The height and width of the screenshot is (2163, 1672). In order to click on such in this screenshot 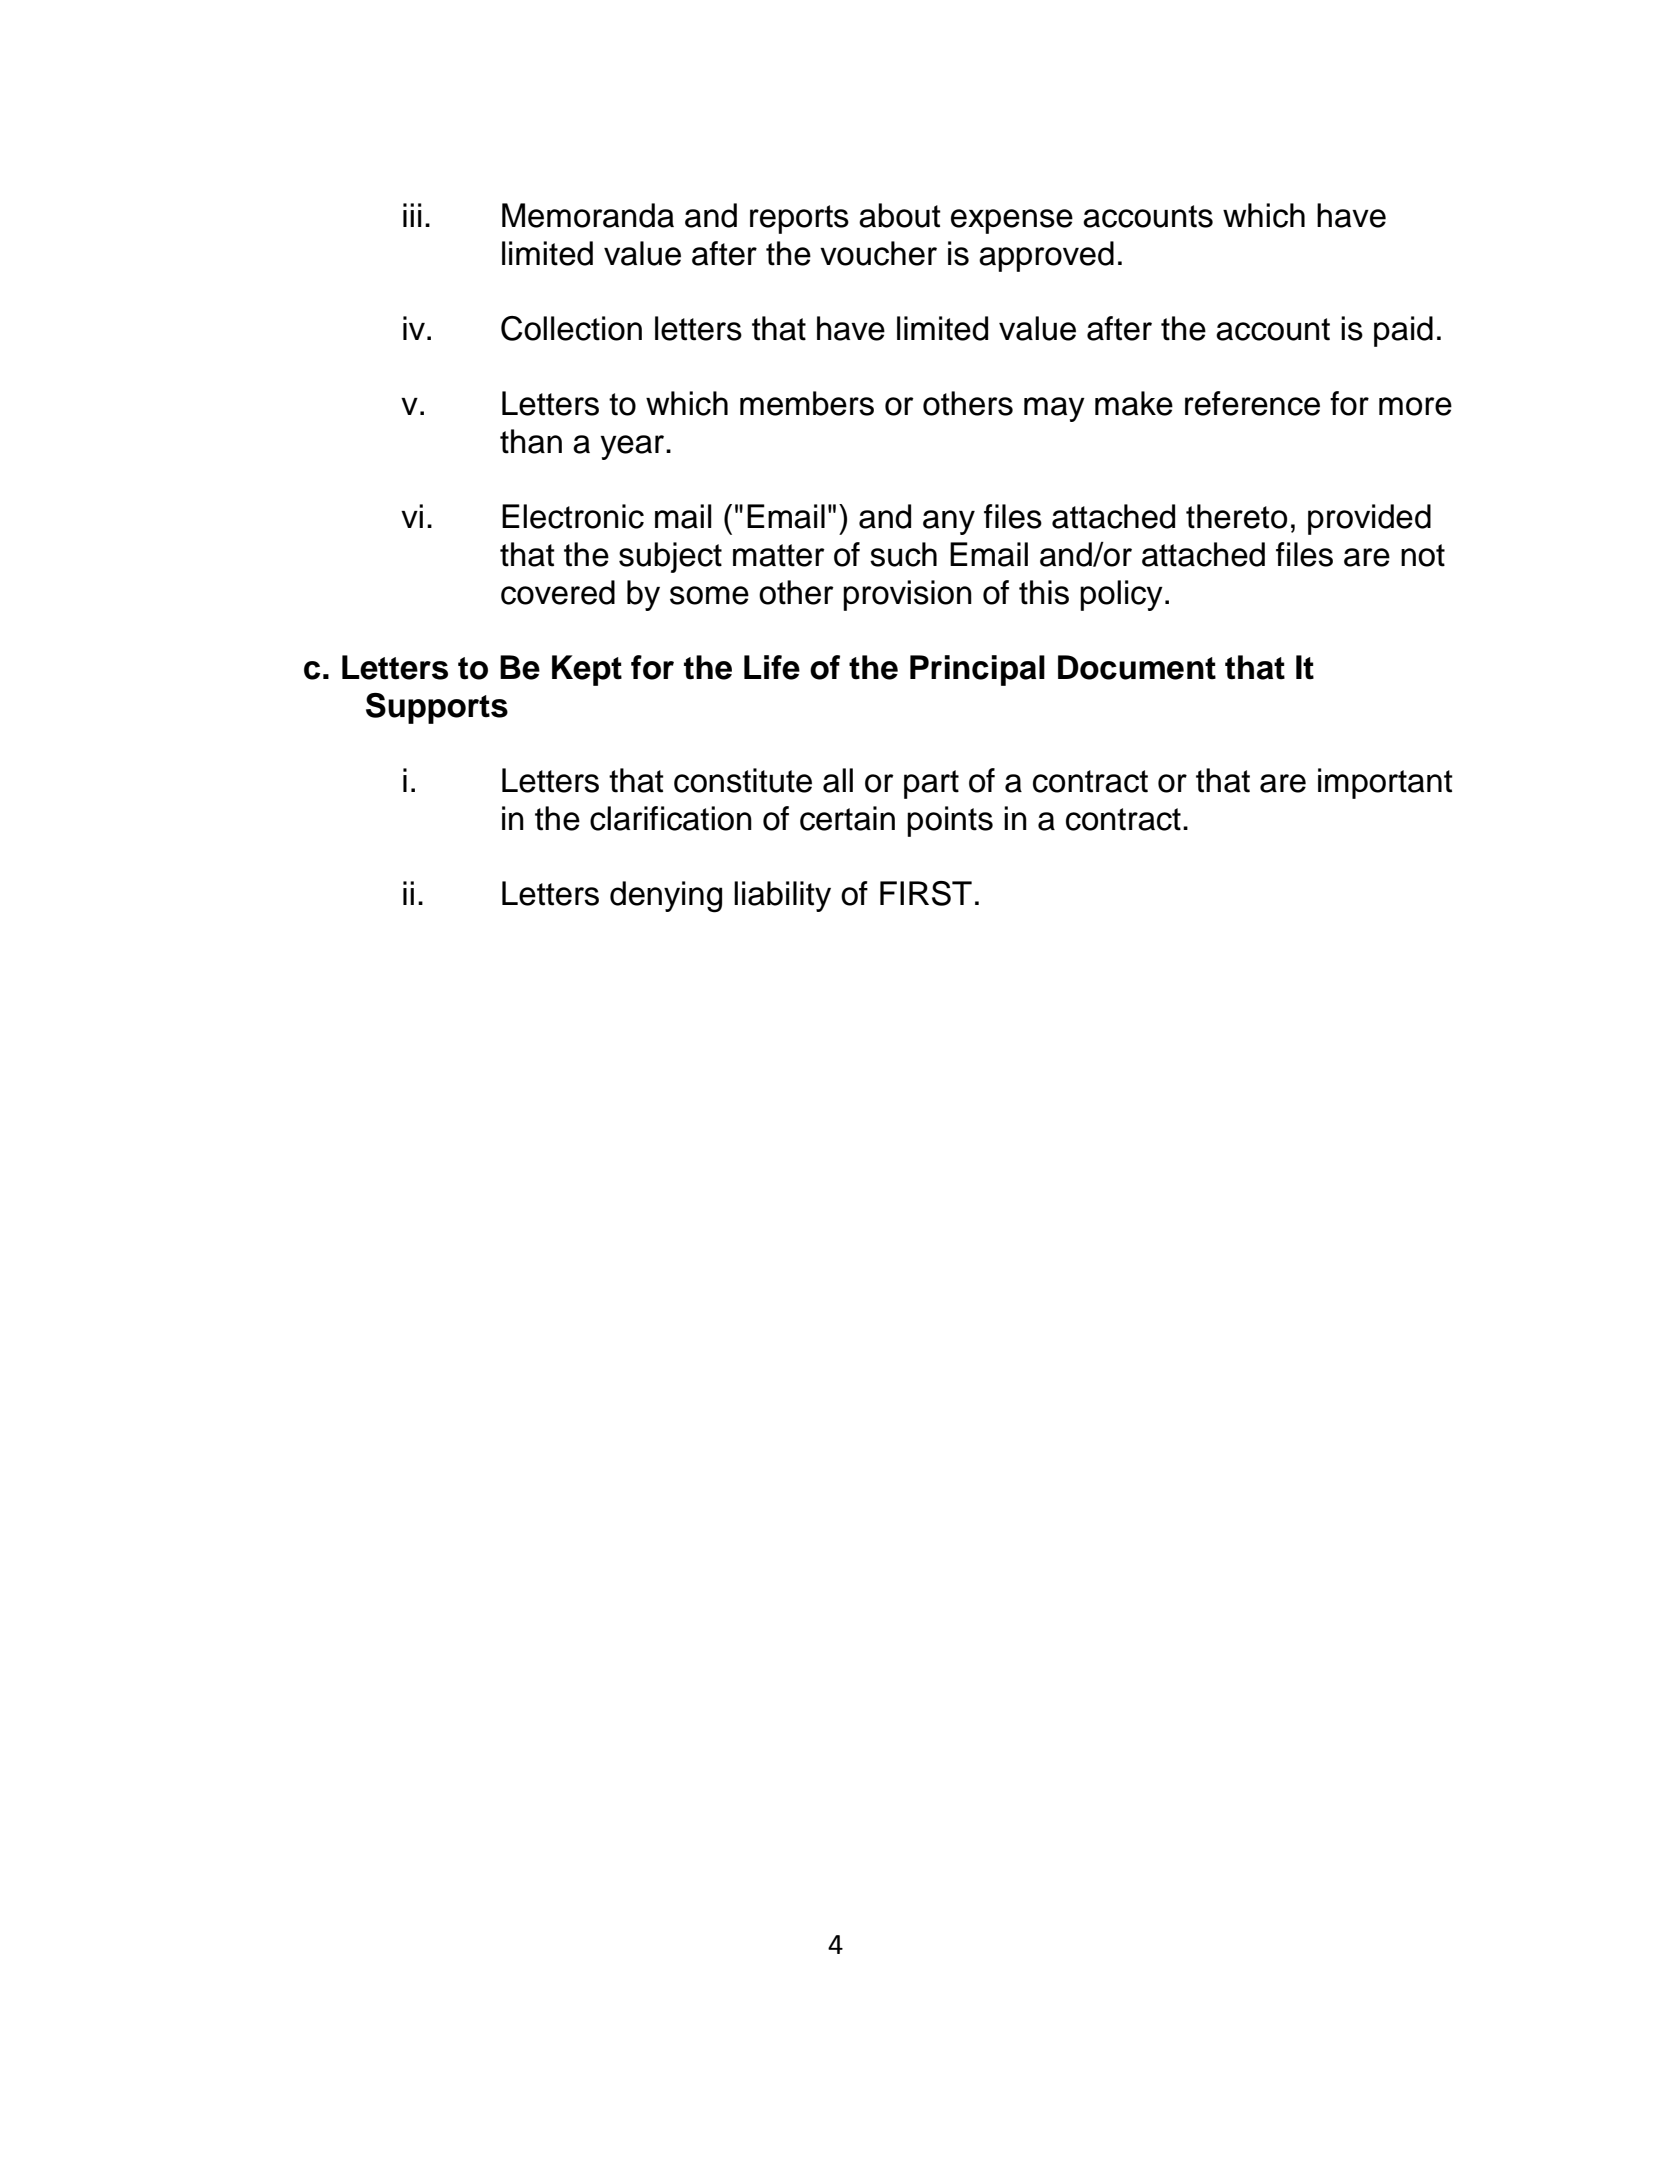, I will do `click(903, 554)`.
